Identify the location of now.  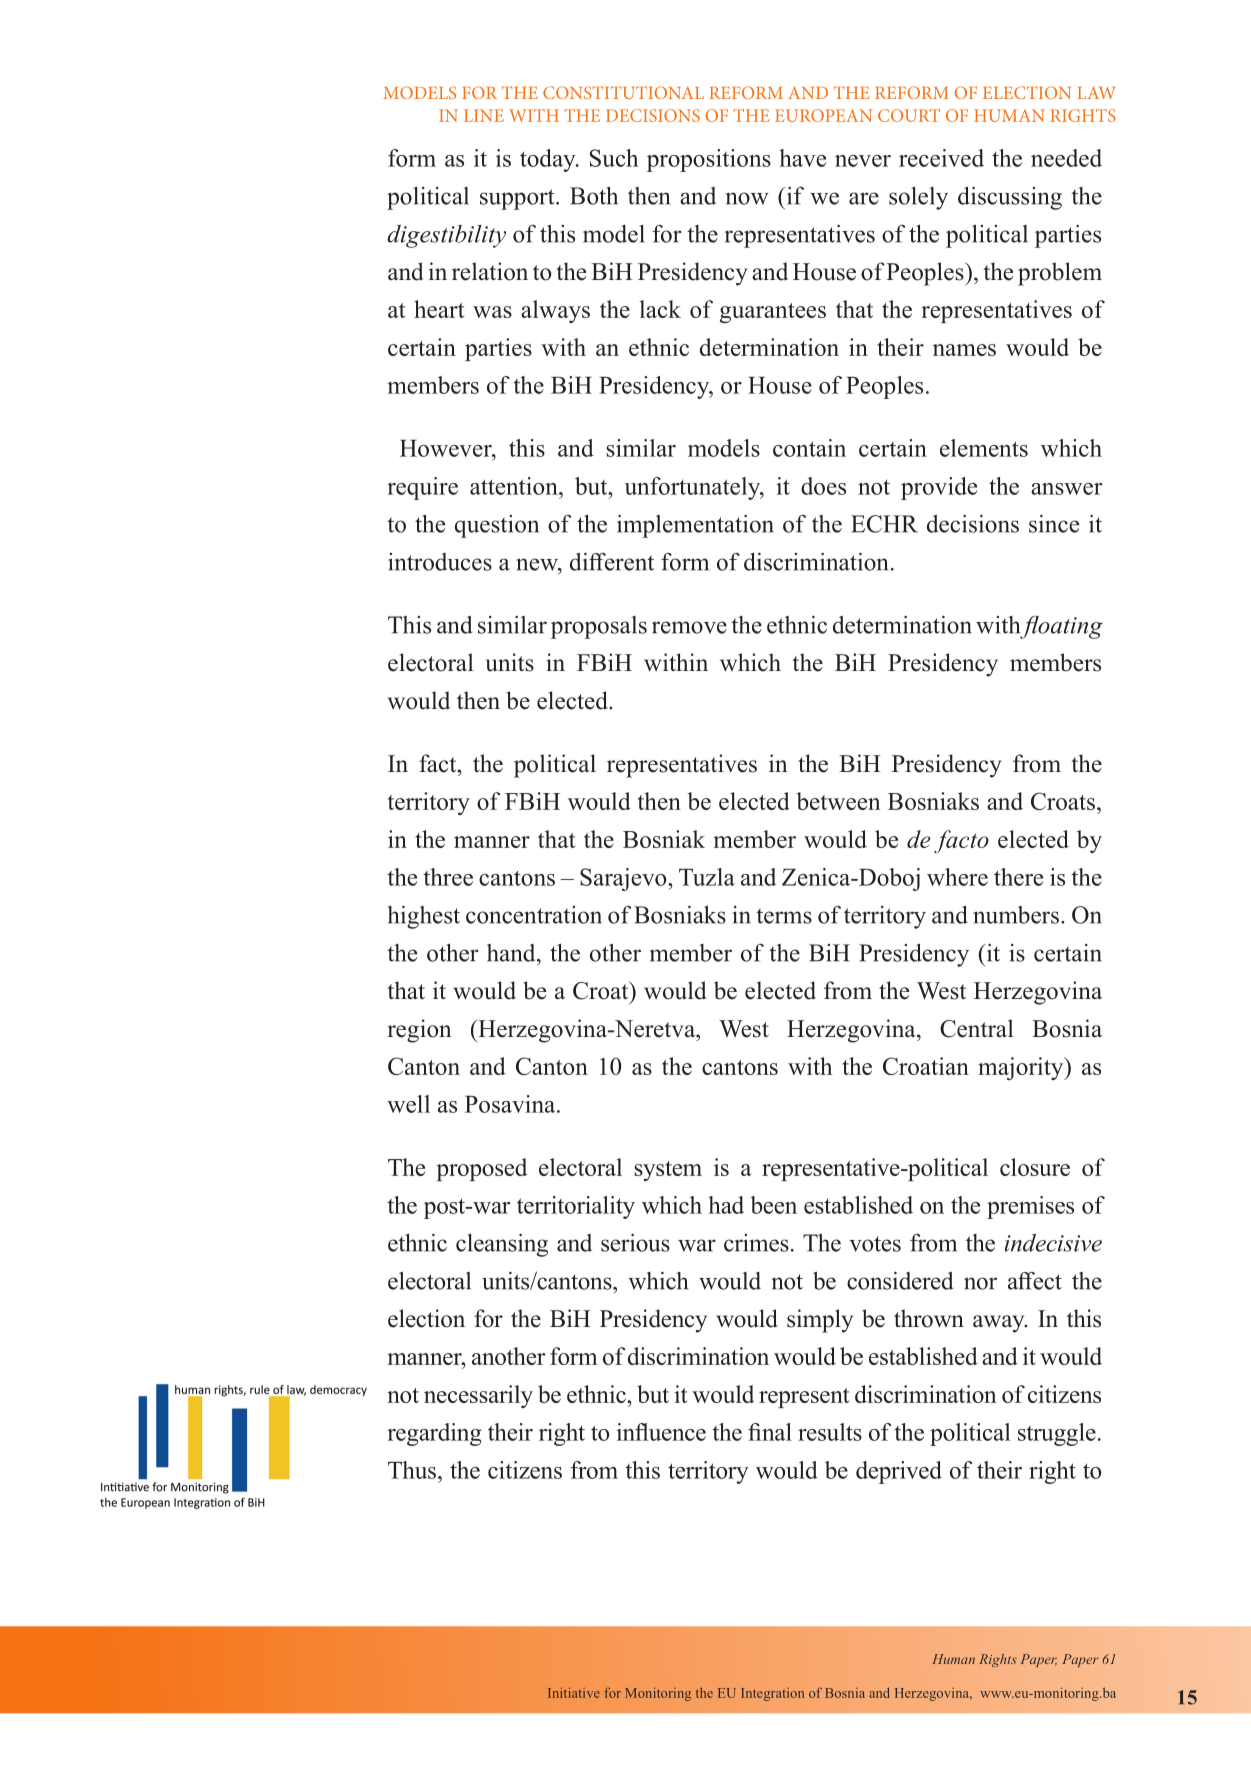
(747, 198).
